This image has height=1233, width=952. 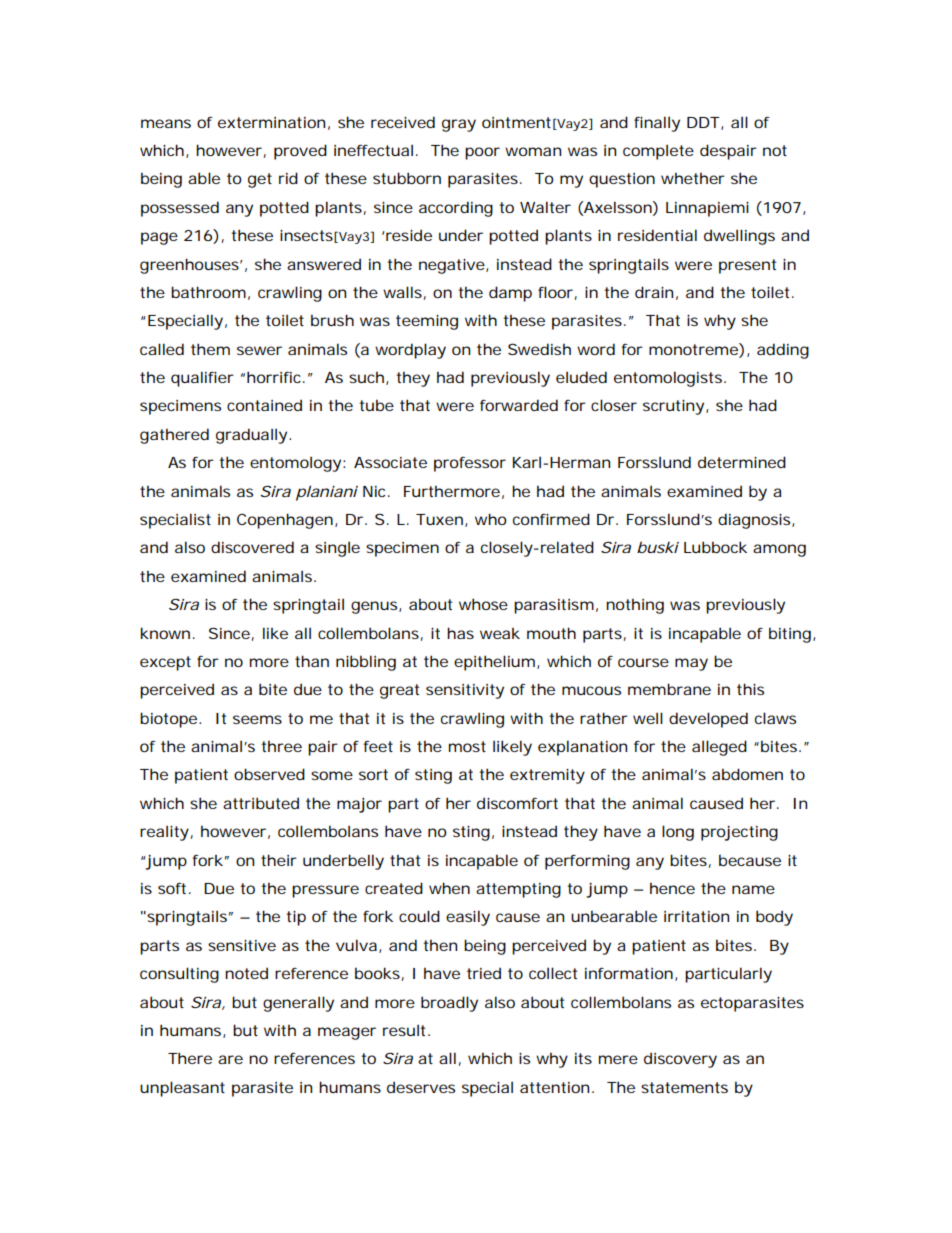 I want to click on DDT, so click(x=704, y=123).
